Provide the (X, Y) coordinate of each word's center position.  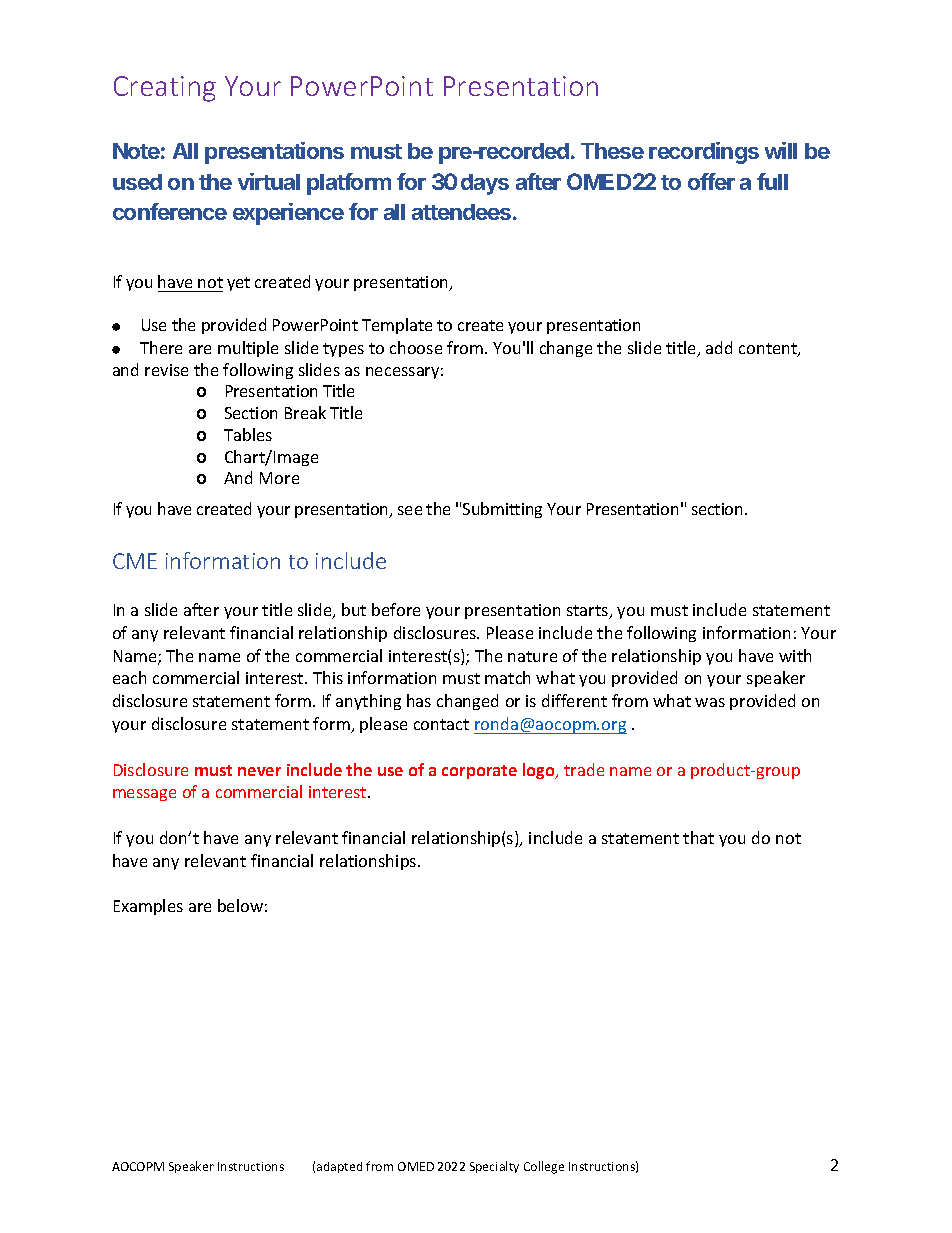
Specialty (494, 1167)
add (719, 347)
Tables (248, 434)
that (698, 837)
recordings (704, 153)
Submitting (502, 510)
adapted (339, 1167)
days (485, 184)
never (259, 771)
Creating (165, 89)
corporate (479, 772)
